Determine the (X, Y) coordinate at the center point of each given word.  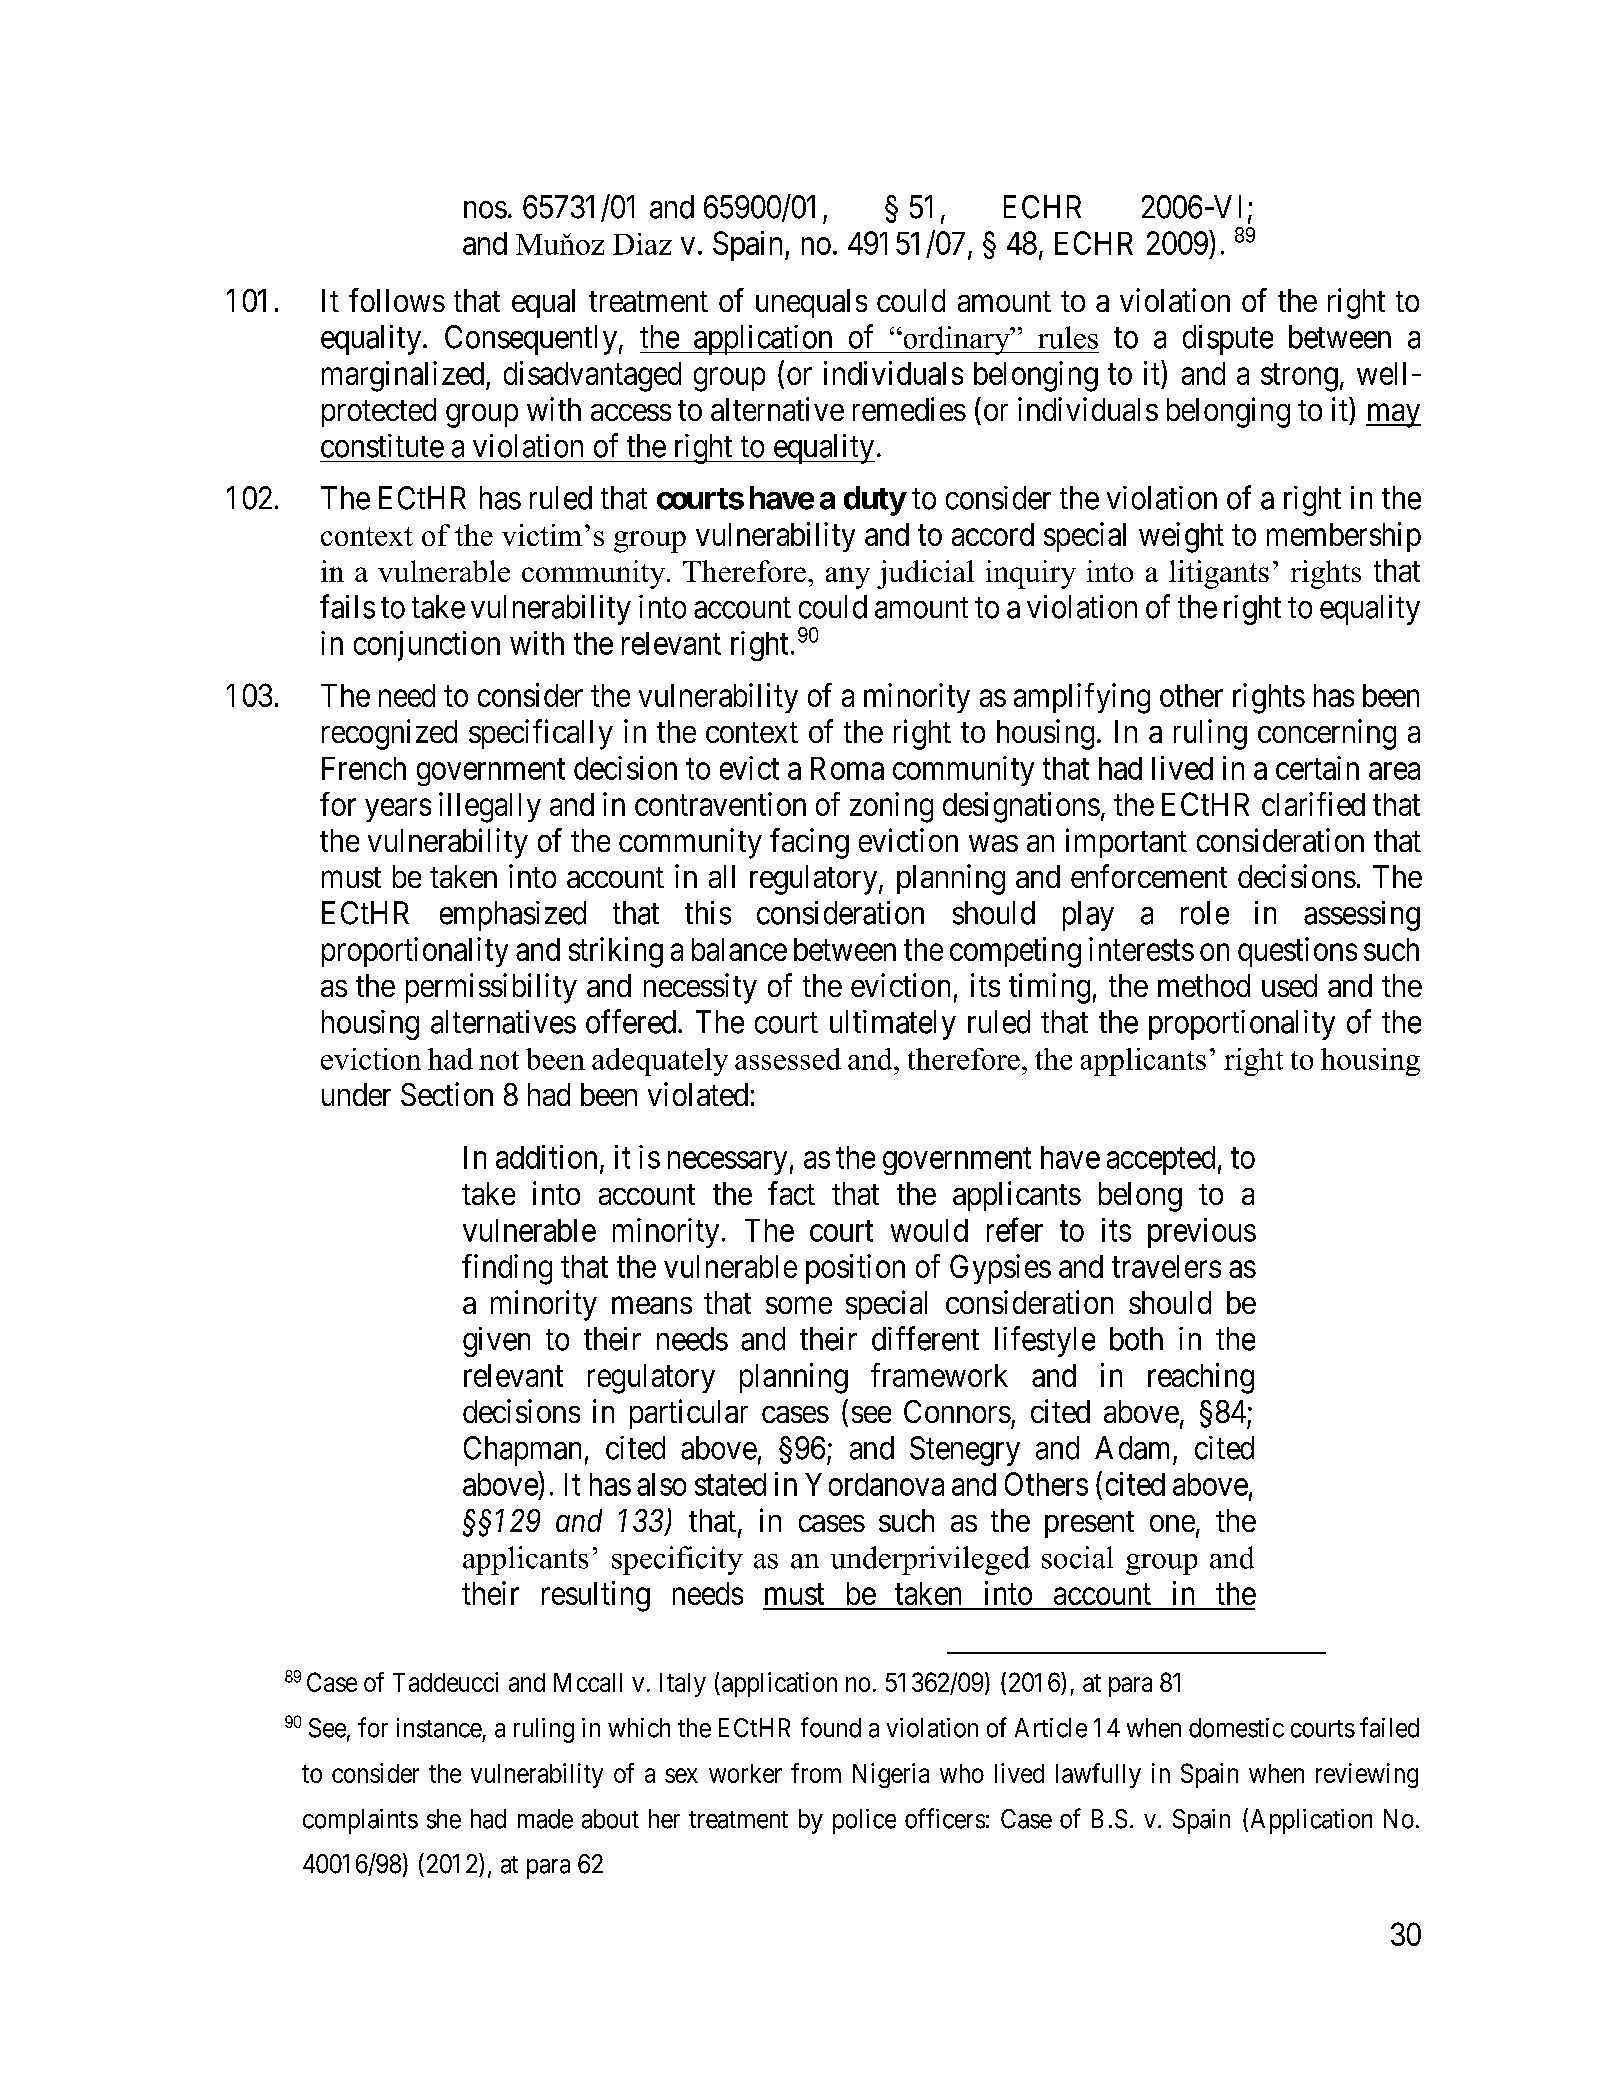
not (499, 1060)
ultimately (893, 1025)
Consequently (531, 340)
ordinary (956, 340)
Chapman (522, 1451)
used (1289, 985)
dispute (1228, 340)
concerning (1327, 734)
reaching (1201, 1378)
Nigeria (891, 1775)
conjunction (427, 646)
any (848, 578)
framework (939, 1375)
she (444, 1819)
